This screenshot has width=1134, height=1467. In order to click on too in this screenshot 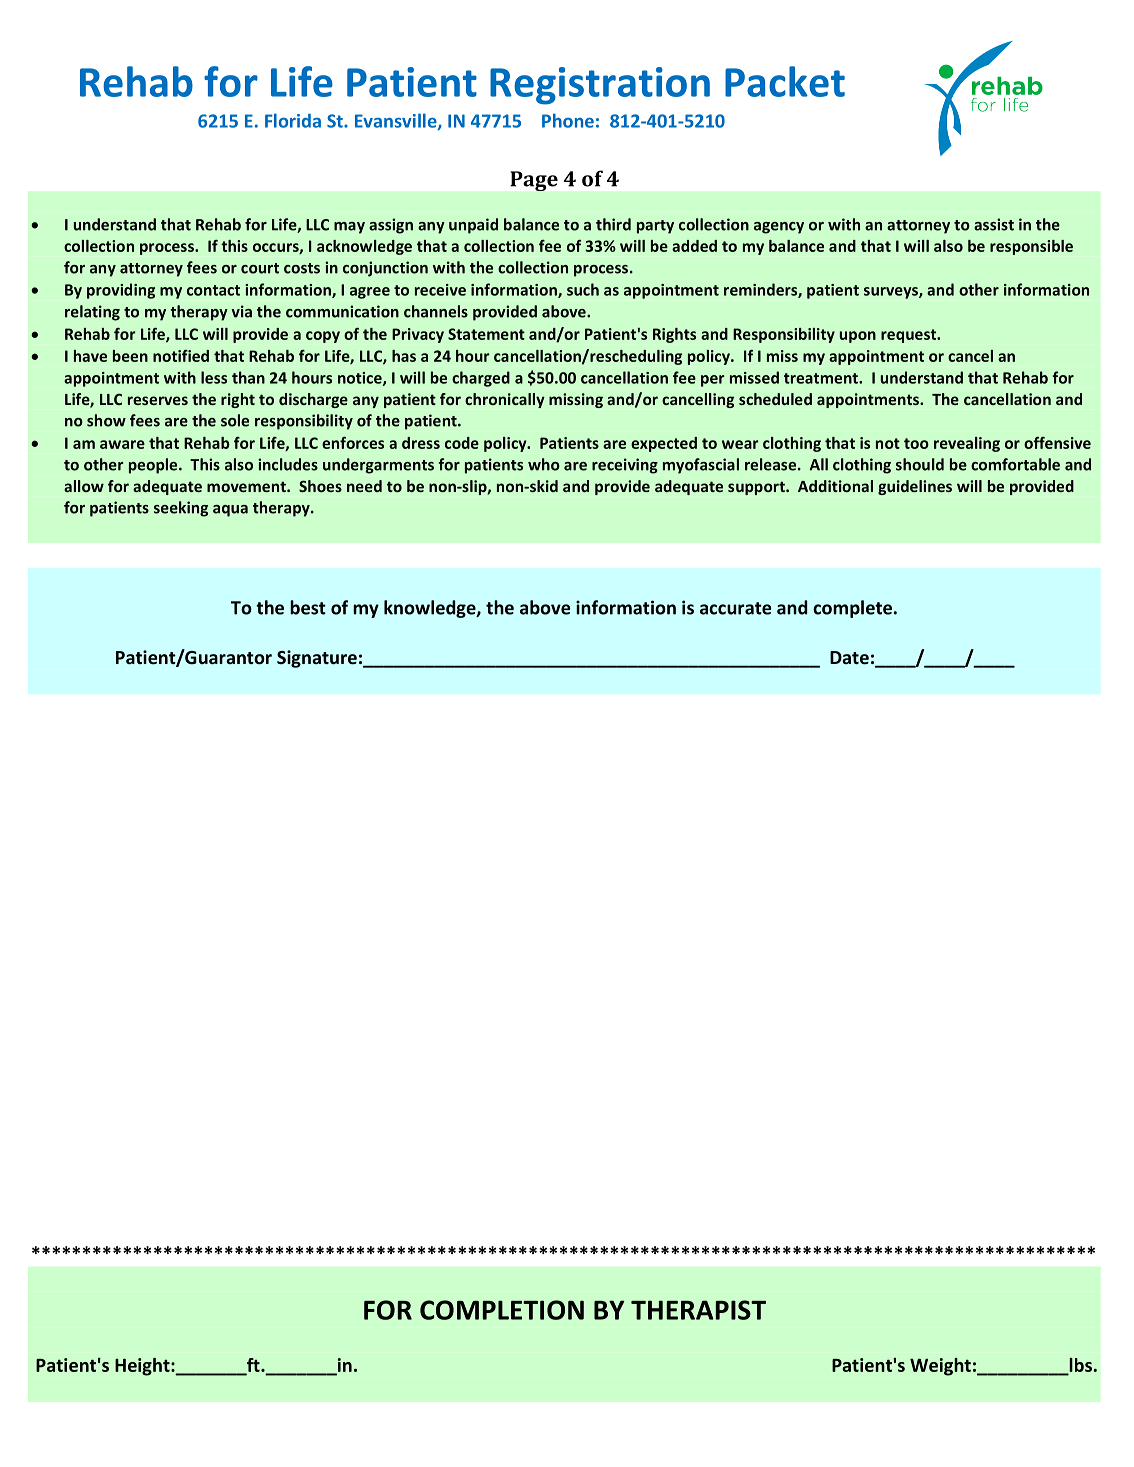, I will do `click(916, 443)`.
